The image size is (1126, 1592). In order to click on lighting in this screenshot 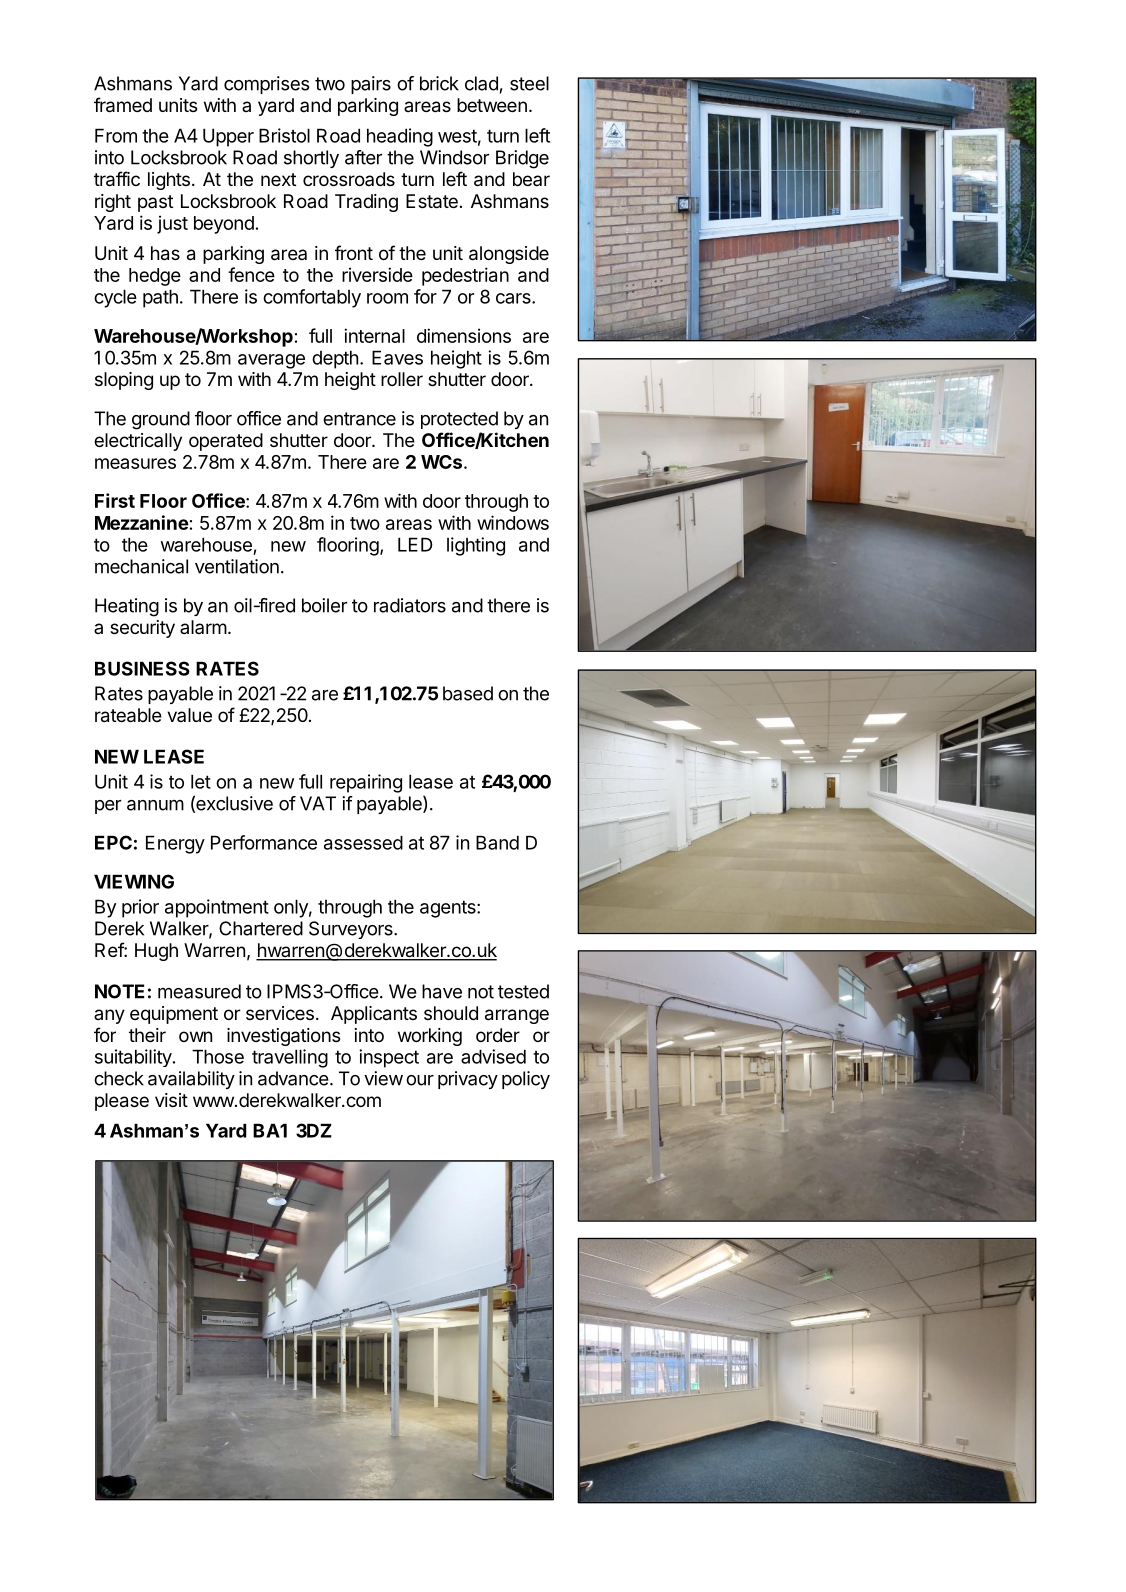, I will do `click(476, 546)`.
